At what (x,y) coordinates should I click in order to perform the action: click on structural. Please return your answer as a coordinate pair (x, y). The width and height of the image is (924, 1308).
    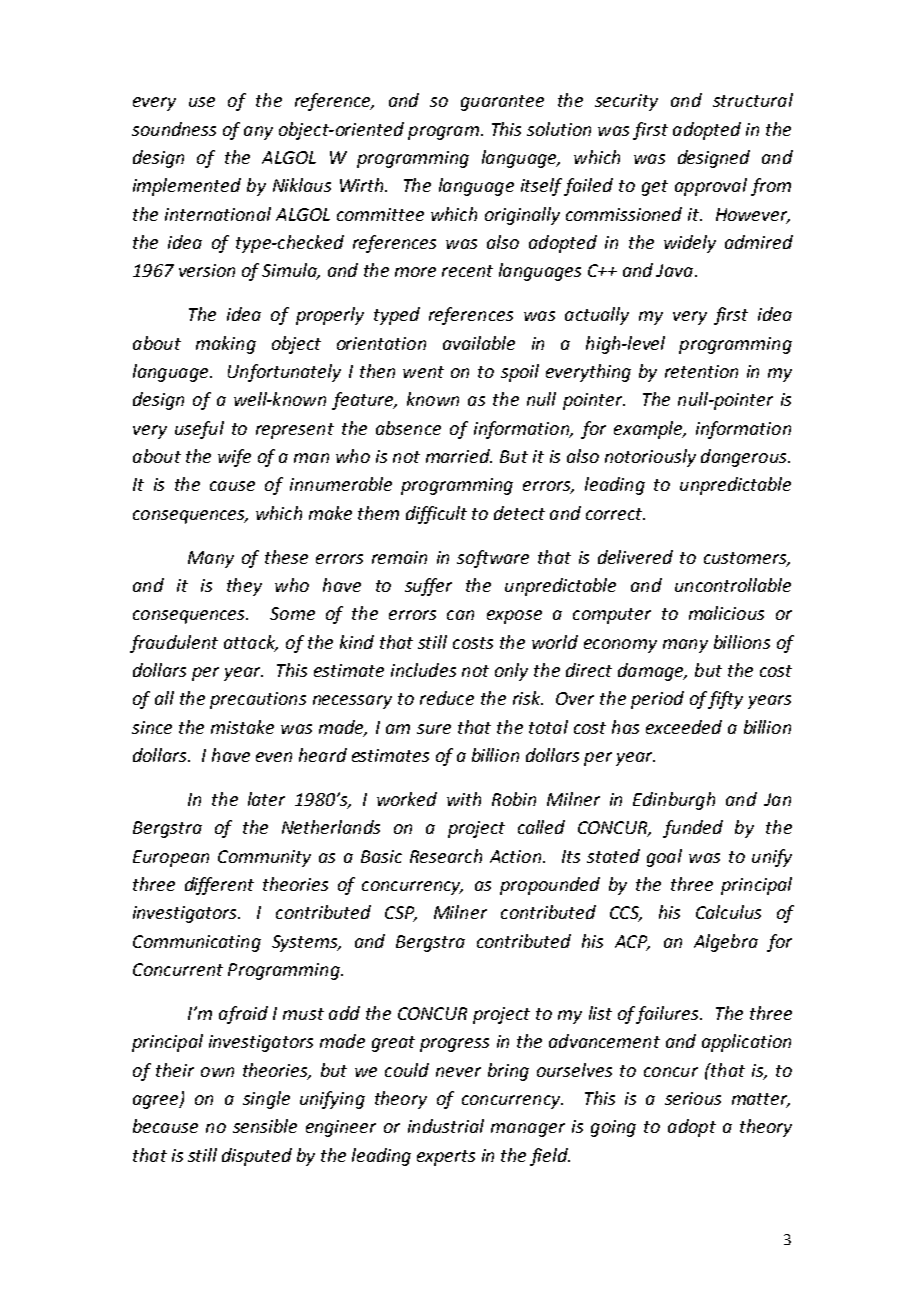
    Looking at the image, I should click on (753, 100).
